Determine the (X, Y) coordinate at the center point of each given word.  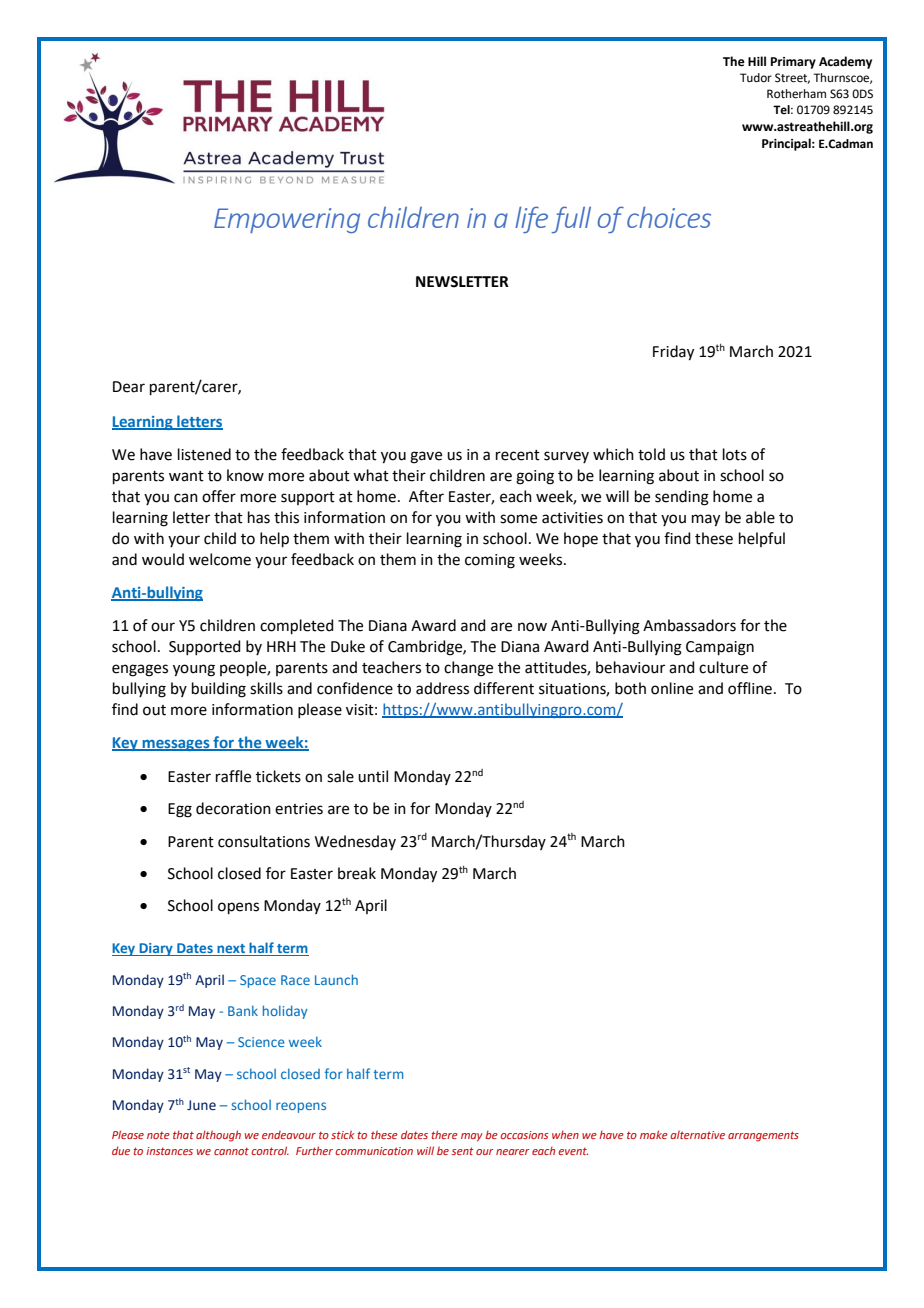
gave (426, 457)
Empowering (287, 220)
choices (669, 217)
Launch (336, 979)
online (672, 688)
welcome (220, 559)
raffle (233, 776)
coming (490, 561)
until (373, 776)
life (531, 219)
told (651, 454)
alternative (698, 1134)
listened (204, 454)
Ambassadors (689, 625)
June (201, 1105)
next (231, 950)
